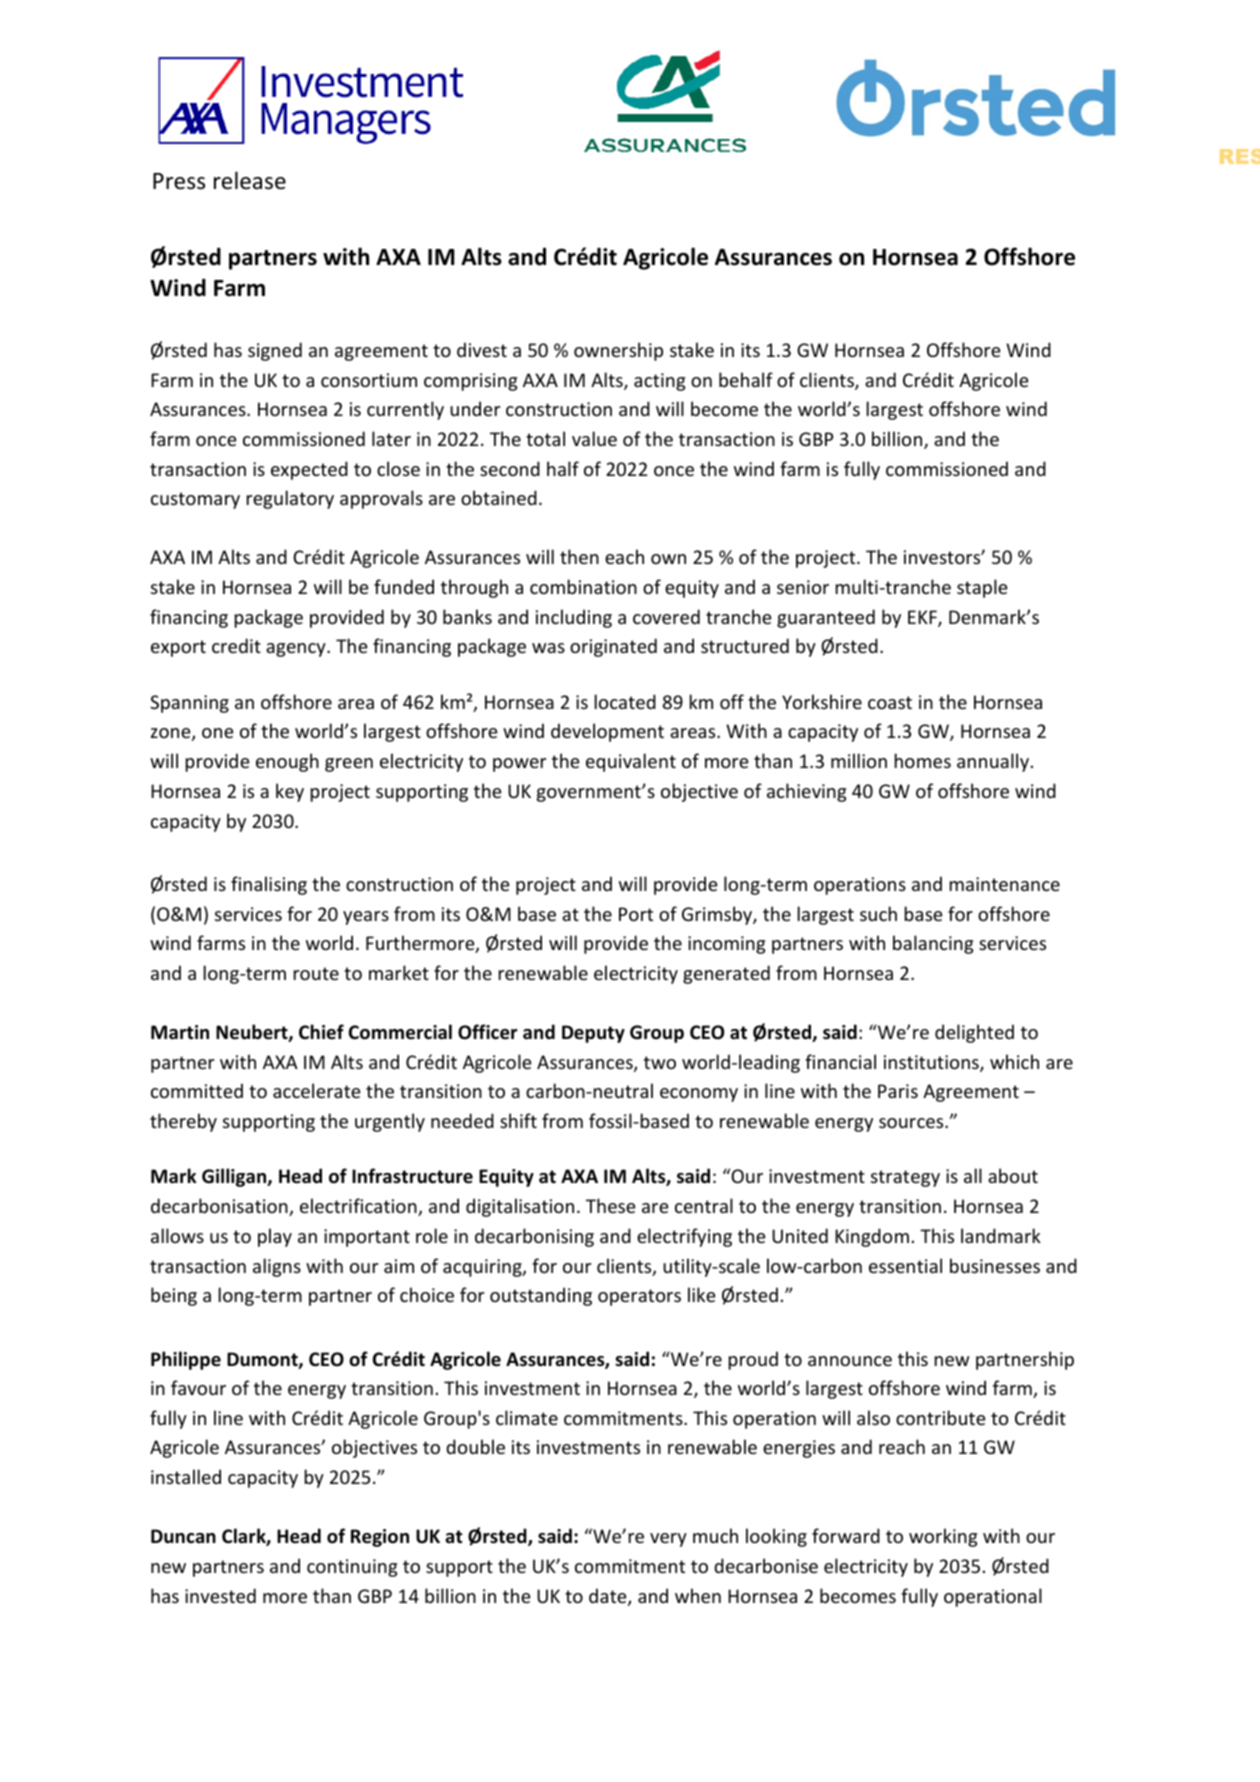  I want to click on date, so click(609, 1597).
